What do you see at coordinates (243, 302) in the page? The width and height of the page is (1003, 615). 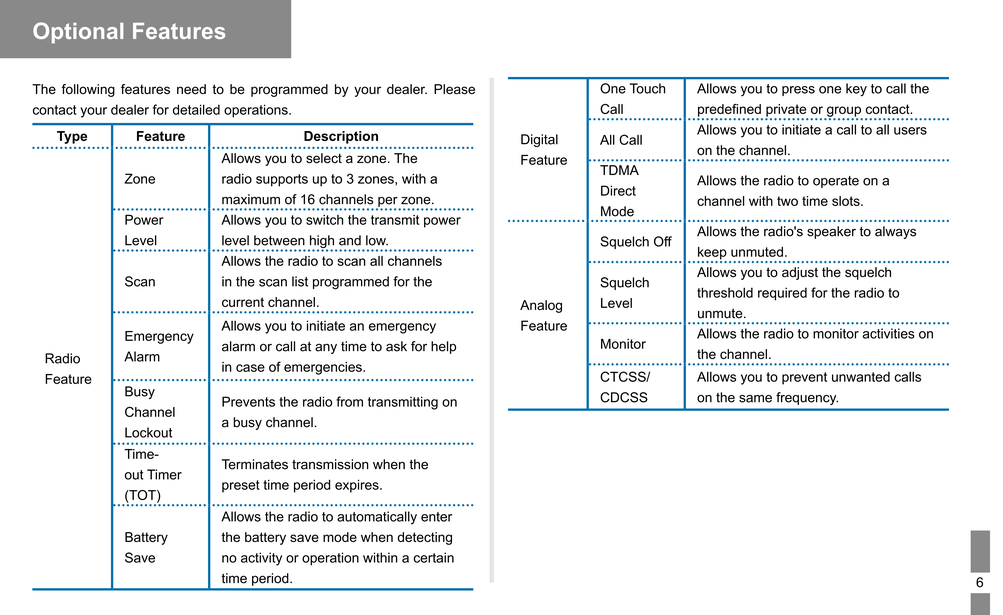 I see `current` at bounding box center [243, 302].
